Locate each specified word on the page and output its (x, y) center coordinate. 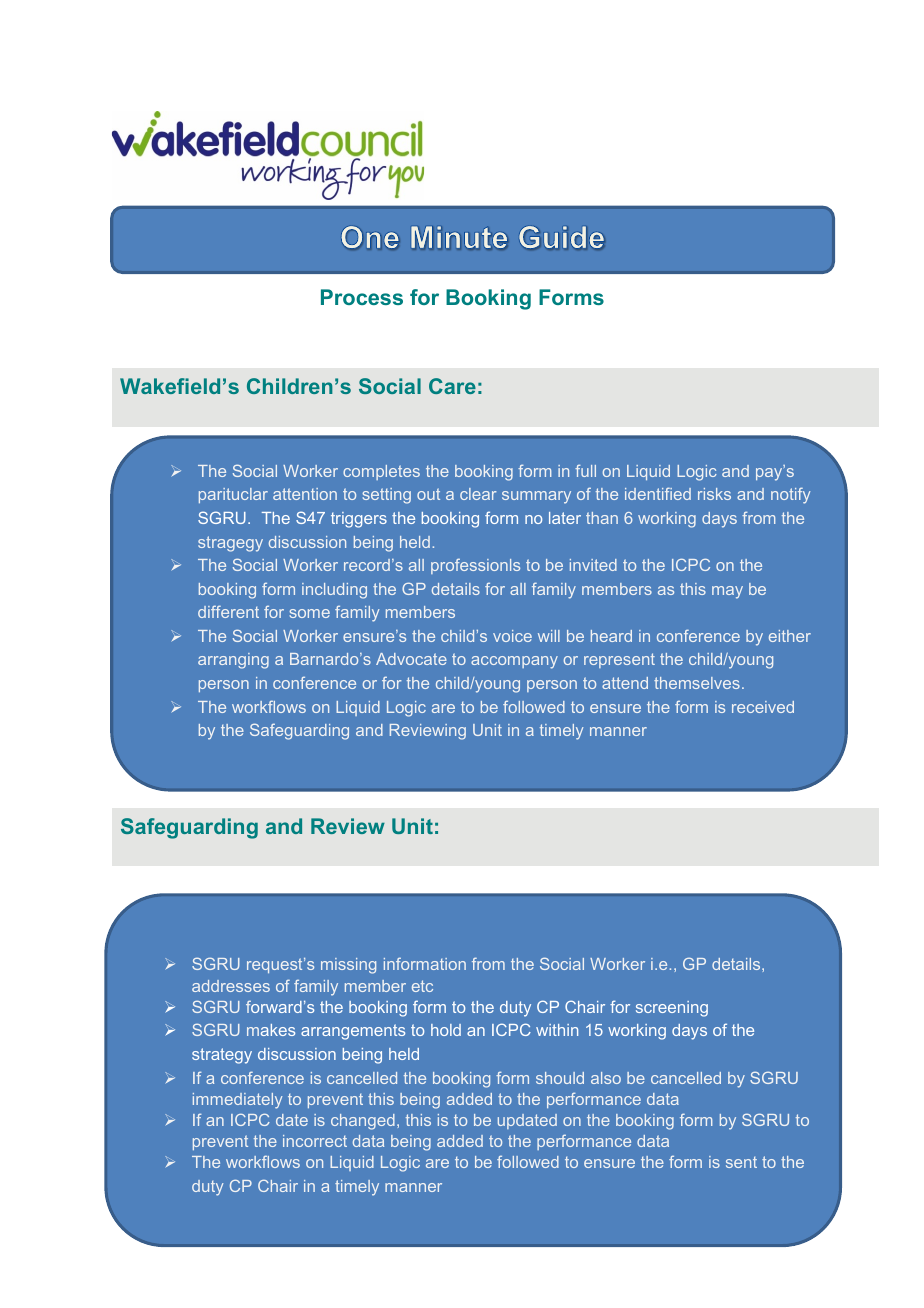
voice (512, 636)
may (727, 592)
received (763, 707)
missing (348, 966)
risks (714, 494)
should (560, 1078)
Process (362, 297)
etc (422, 986)
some (309, 613)
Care (452, 386)
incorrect (315, 1141)
